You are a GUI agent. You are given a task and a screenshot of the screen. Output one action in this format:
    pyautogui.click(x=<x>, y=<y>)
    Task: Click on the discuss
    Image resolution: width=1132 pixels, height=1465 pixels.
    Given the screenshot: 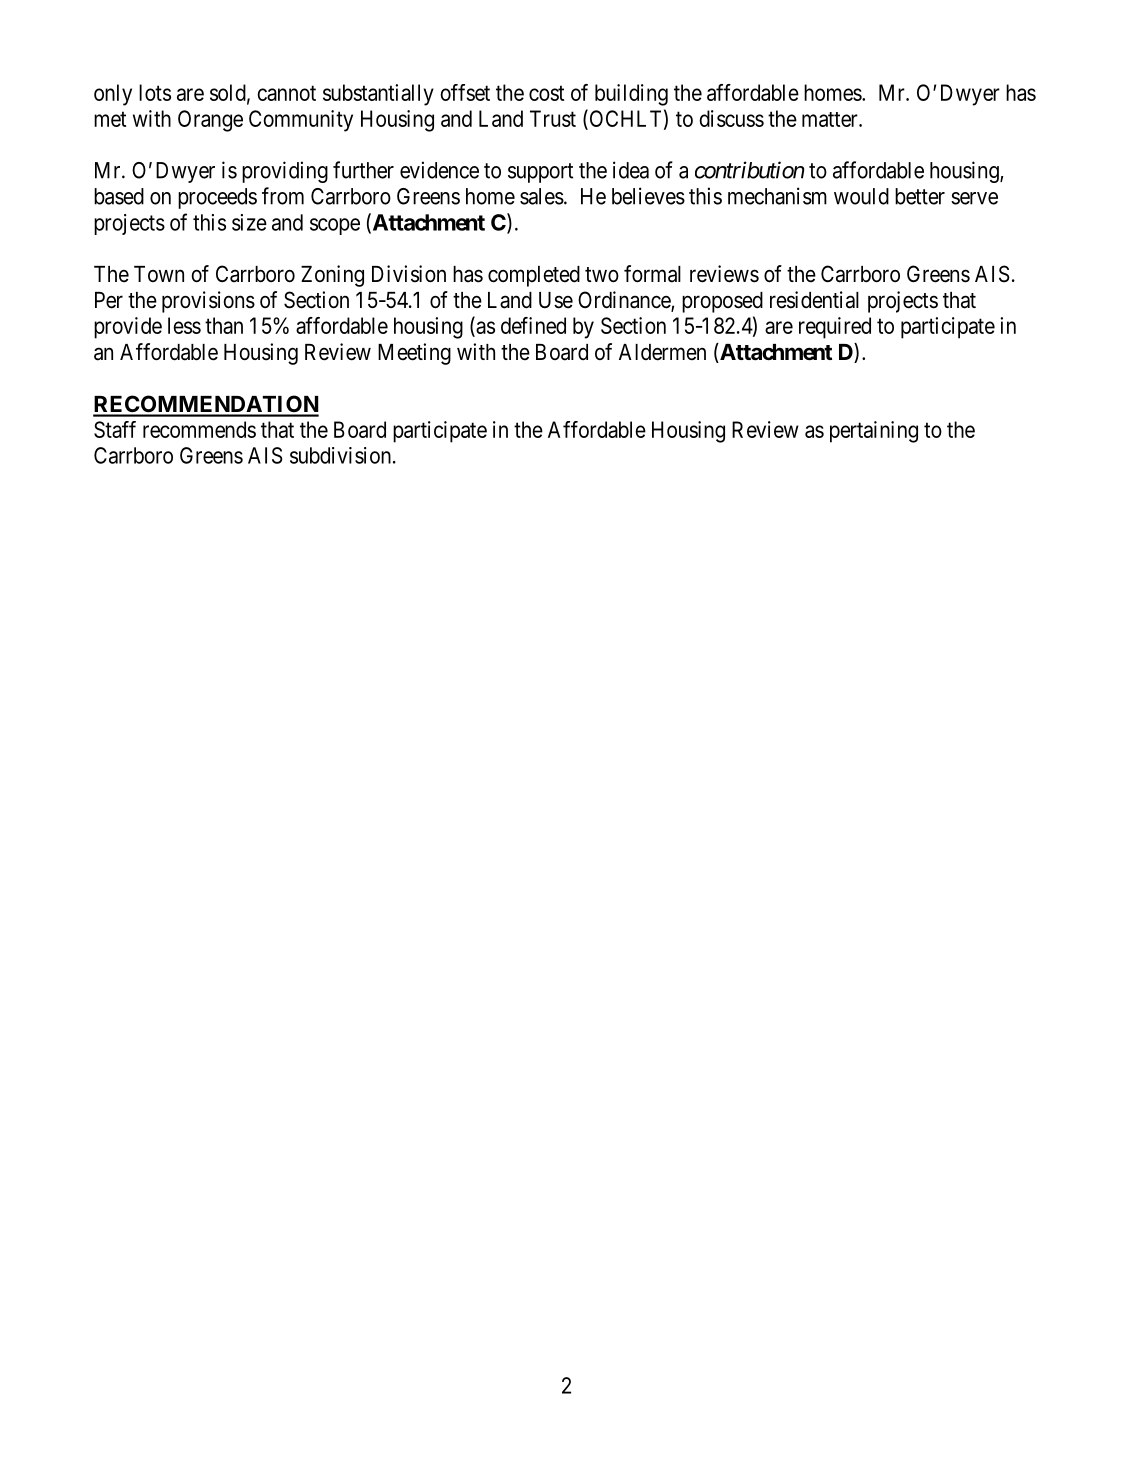 What is the action you would take?
    pyautogui.click(x=731, y=118)
